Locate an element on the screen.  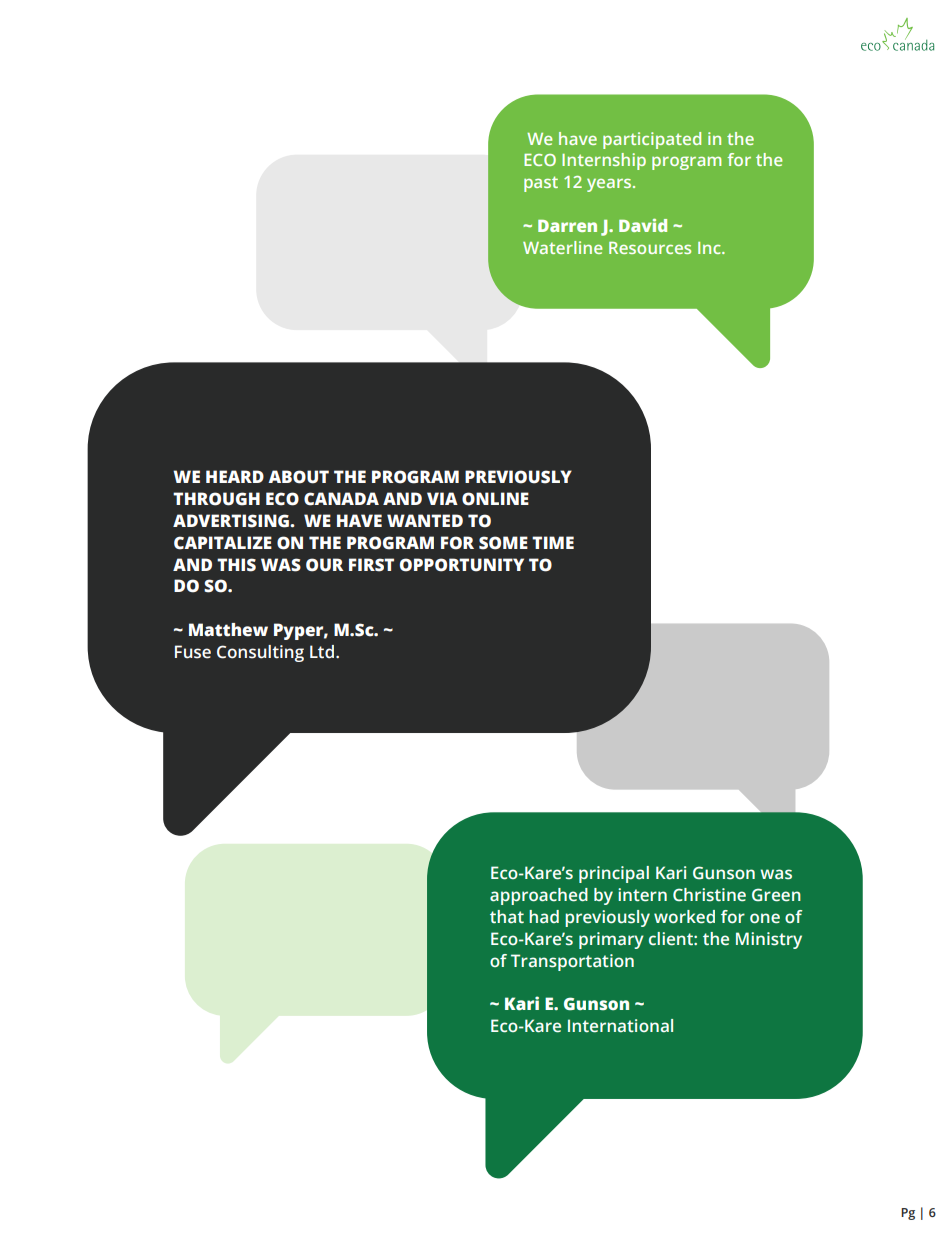
ONLINE is located at coordinates (495, 499).
